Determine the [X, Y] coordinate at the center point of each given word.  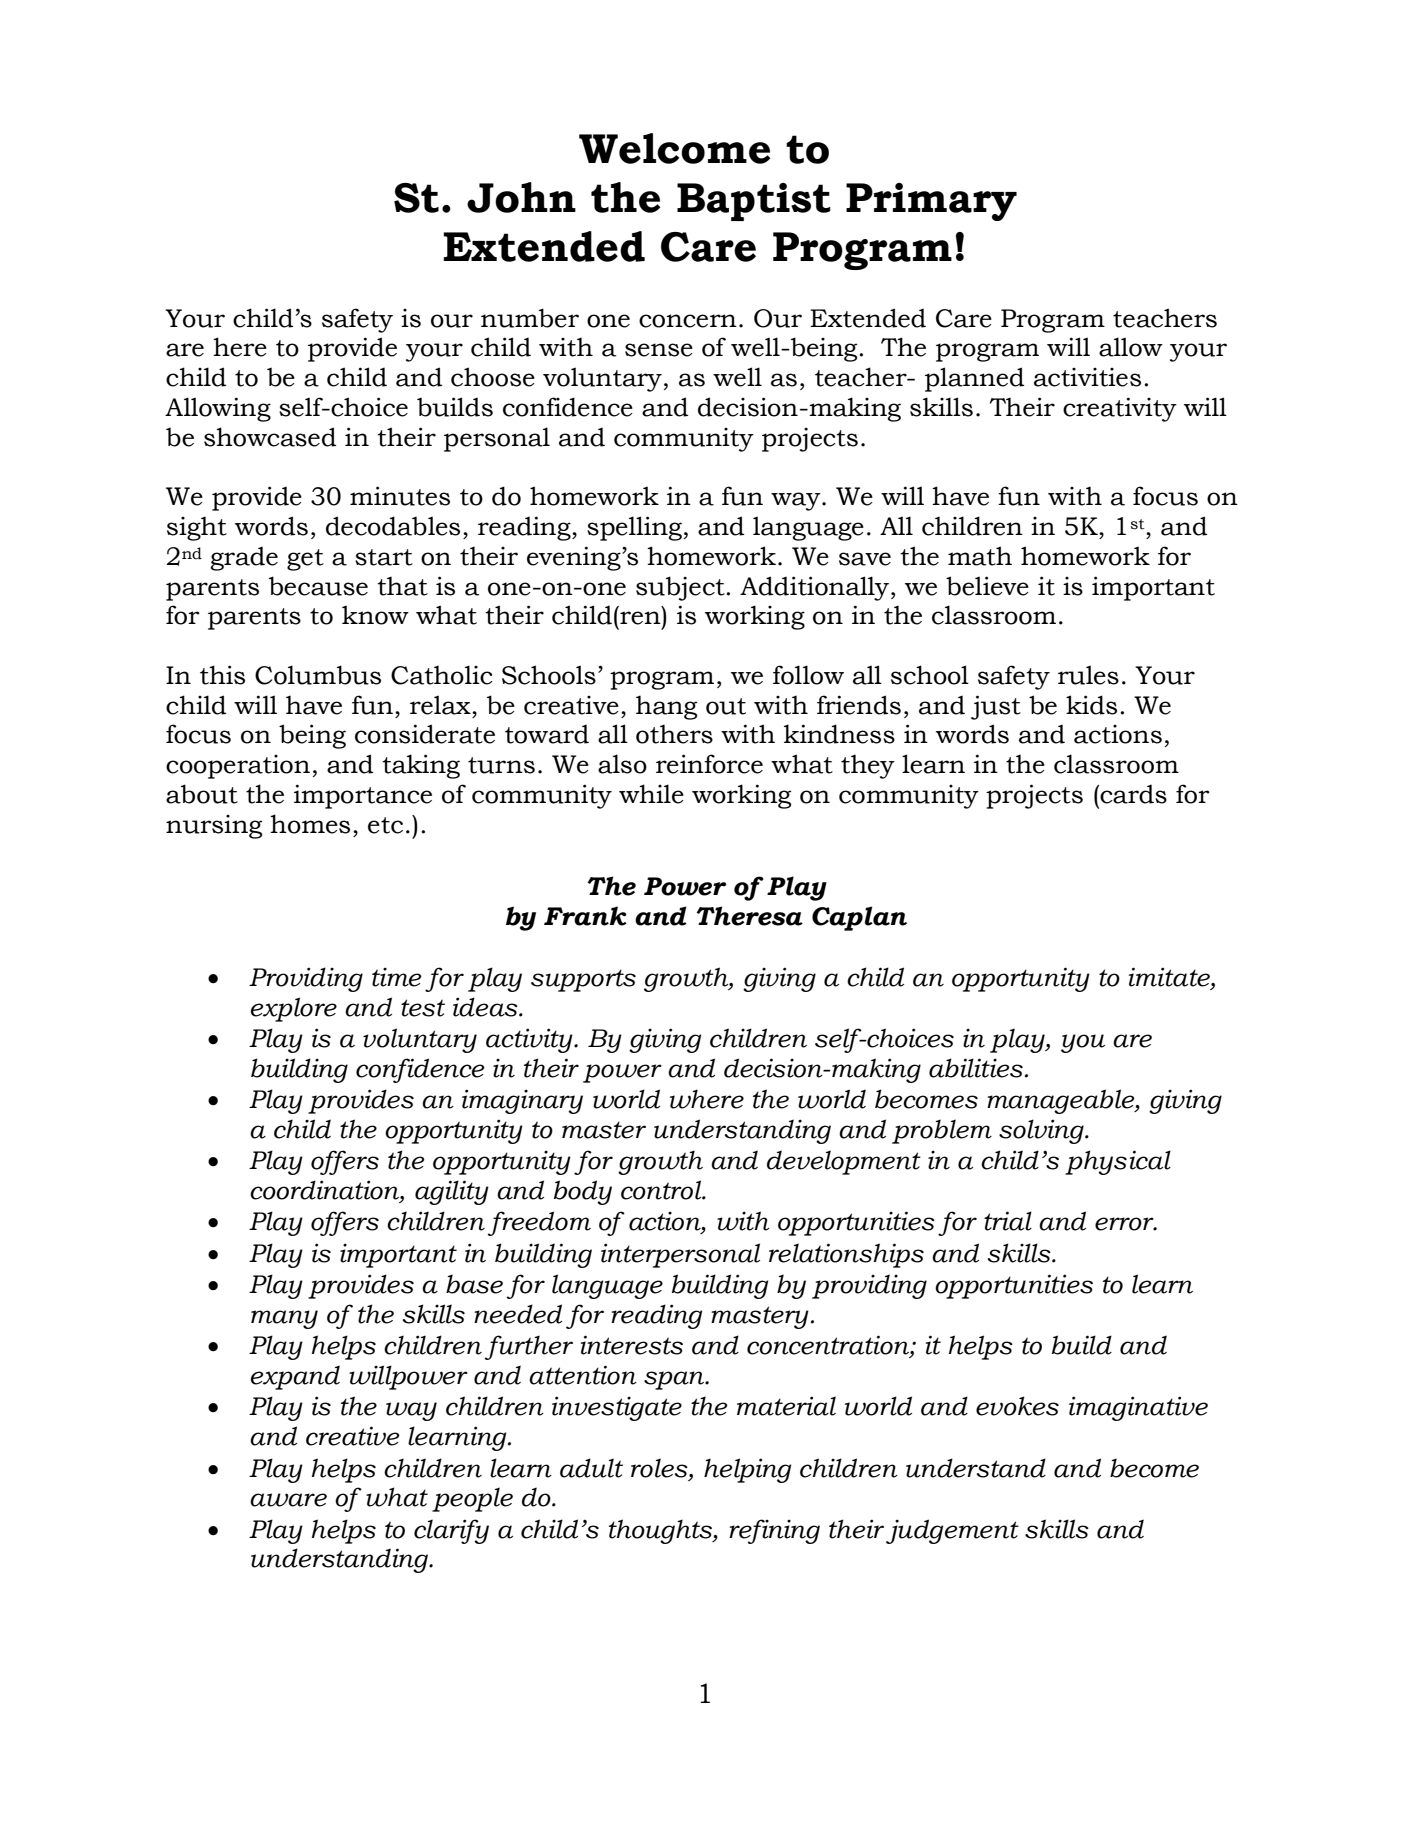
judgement [952, 1531]
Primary [931, 202]
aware [288, 1500]
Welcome [674, 148]
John [521, 197]
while [651, 794]
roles [660, 1468]
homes [310, 824]
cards [1132, 794]
